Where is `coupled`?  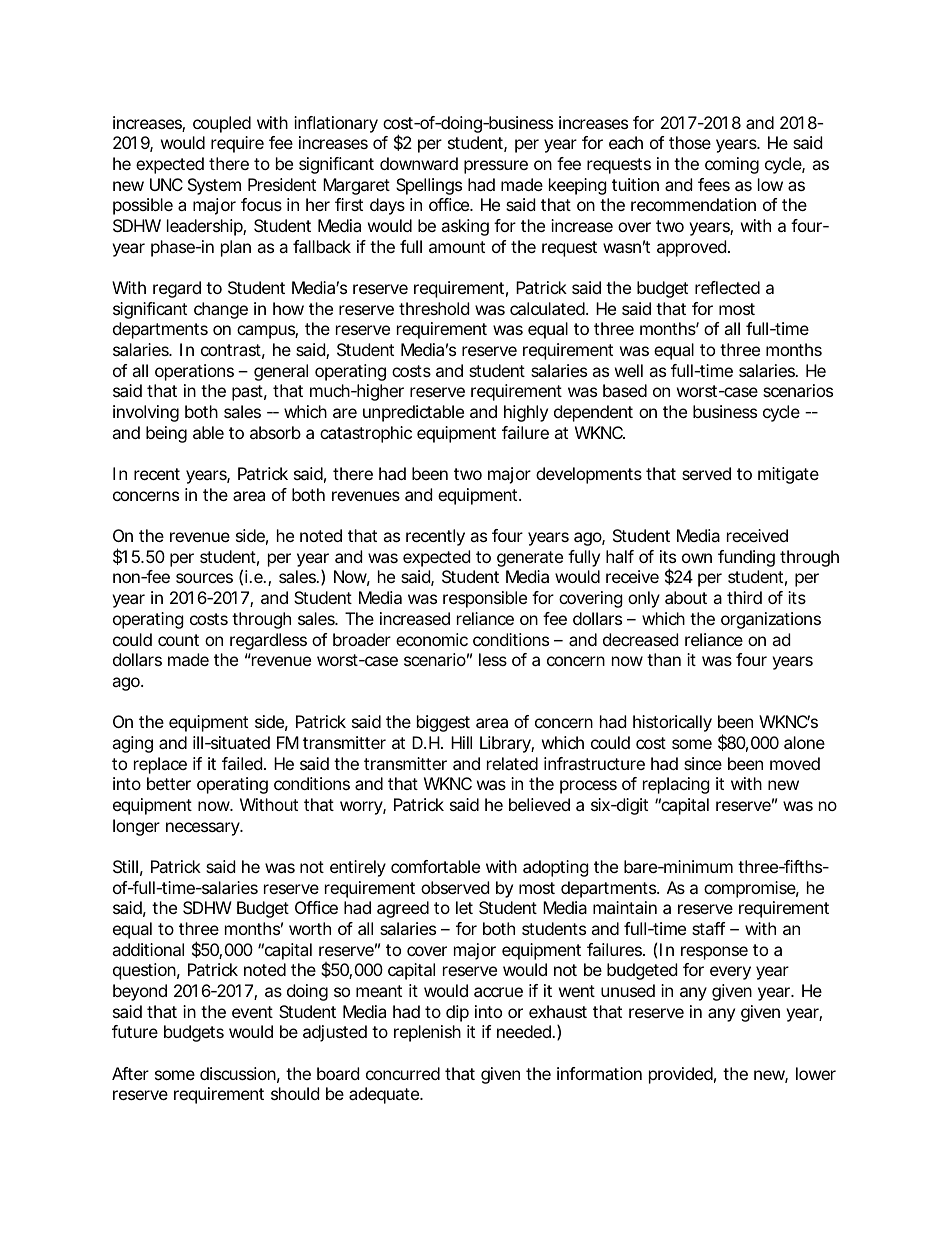
coupled is located at coordinates (222, 124).
